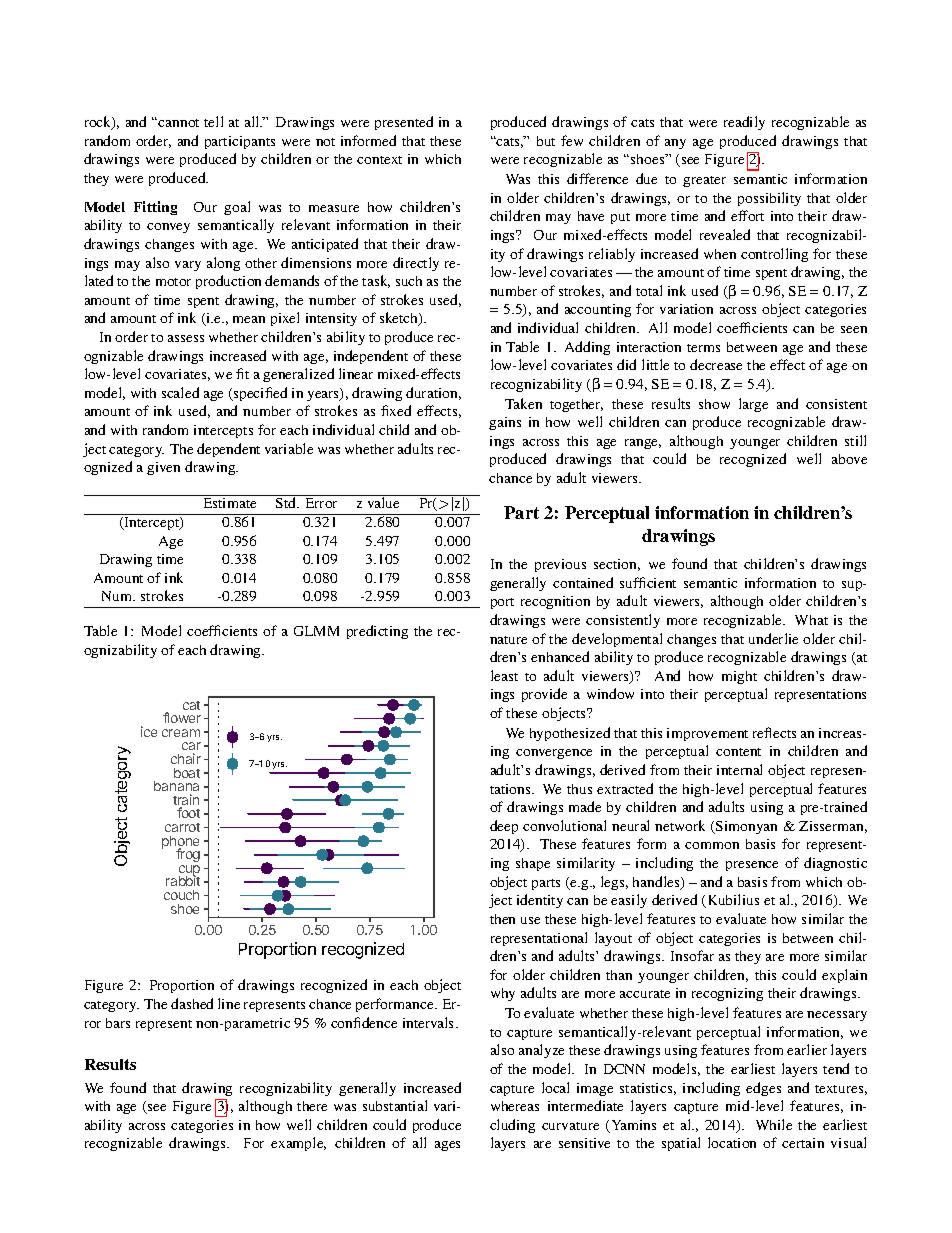  Describe the element at coordinates (298, 1144) in the document. I see `example` at that location.
